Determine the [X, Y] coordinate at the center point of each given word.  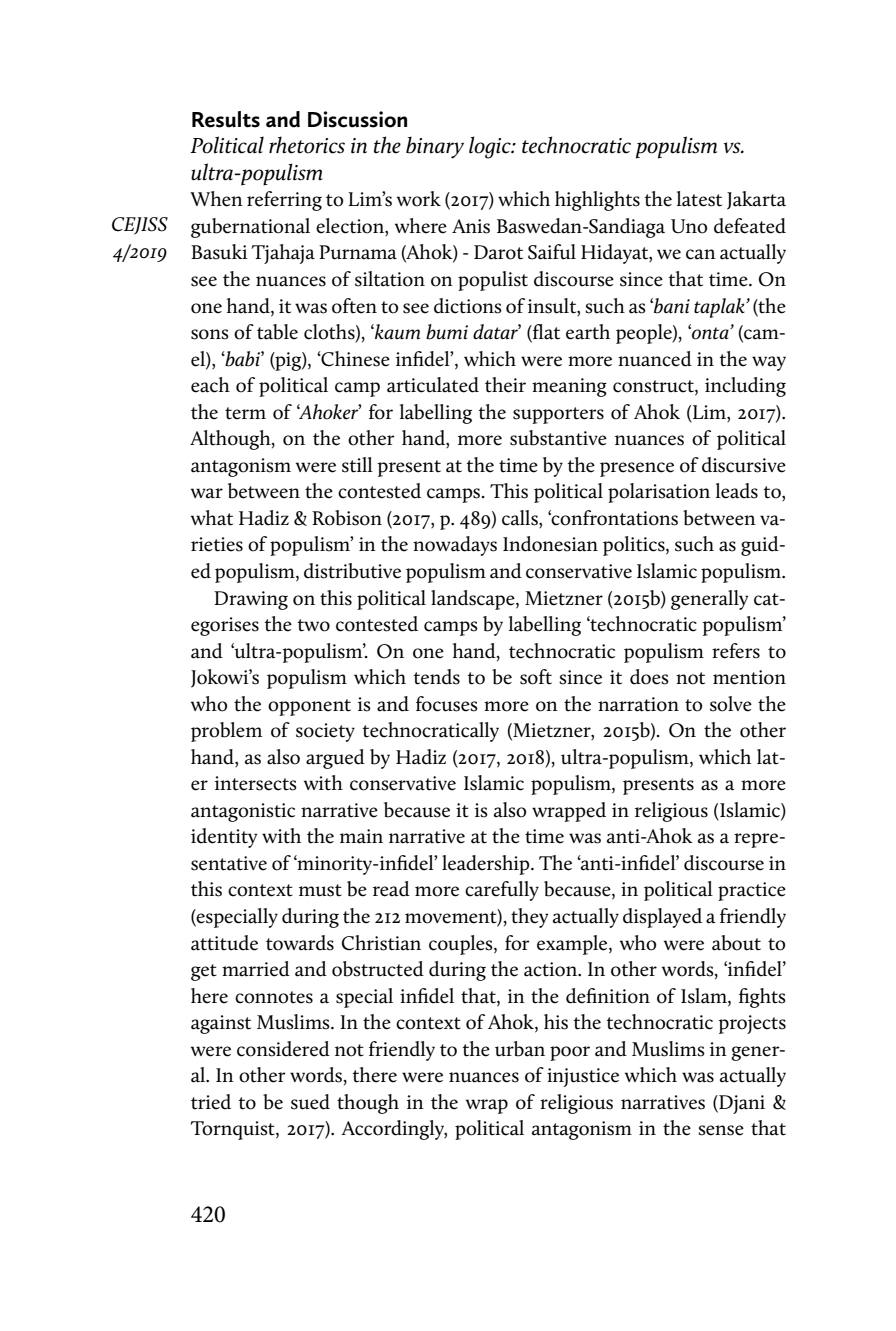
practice [752, 891]
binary [435, 147]
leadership [487, 865]
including [745, 387]
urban [520, 1049]
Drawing [251, 600]
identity [224, 838]
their [505, 385]
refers [736, 651]
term [245, 413]
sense [721, 1130]
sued [310, 1102]
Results [226, 119]
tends [437, 677]
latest [699, 199]
